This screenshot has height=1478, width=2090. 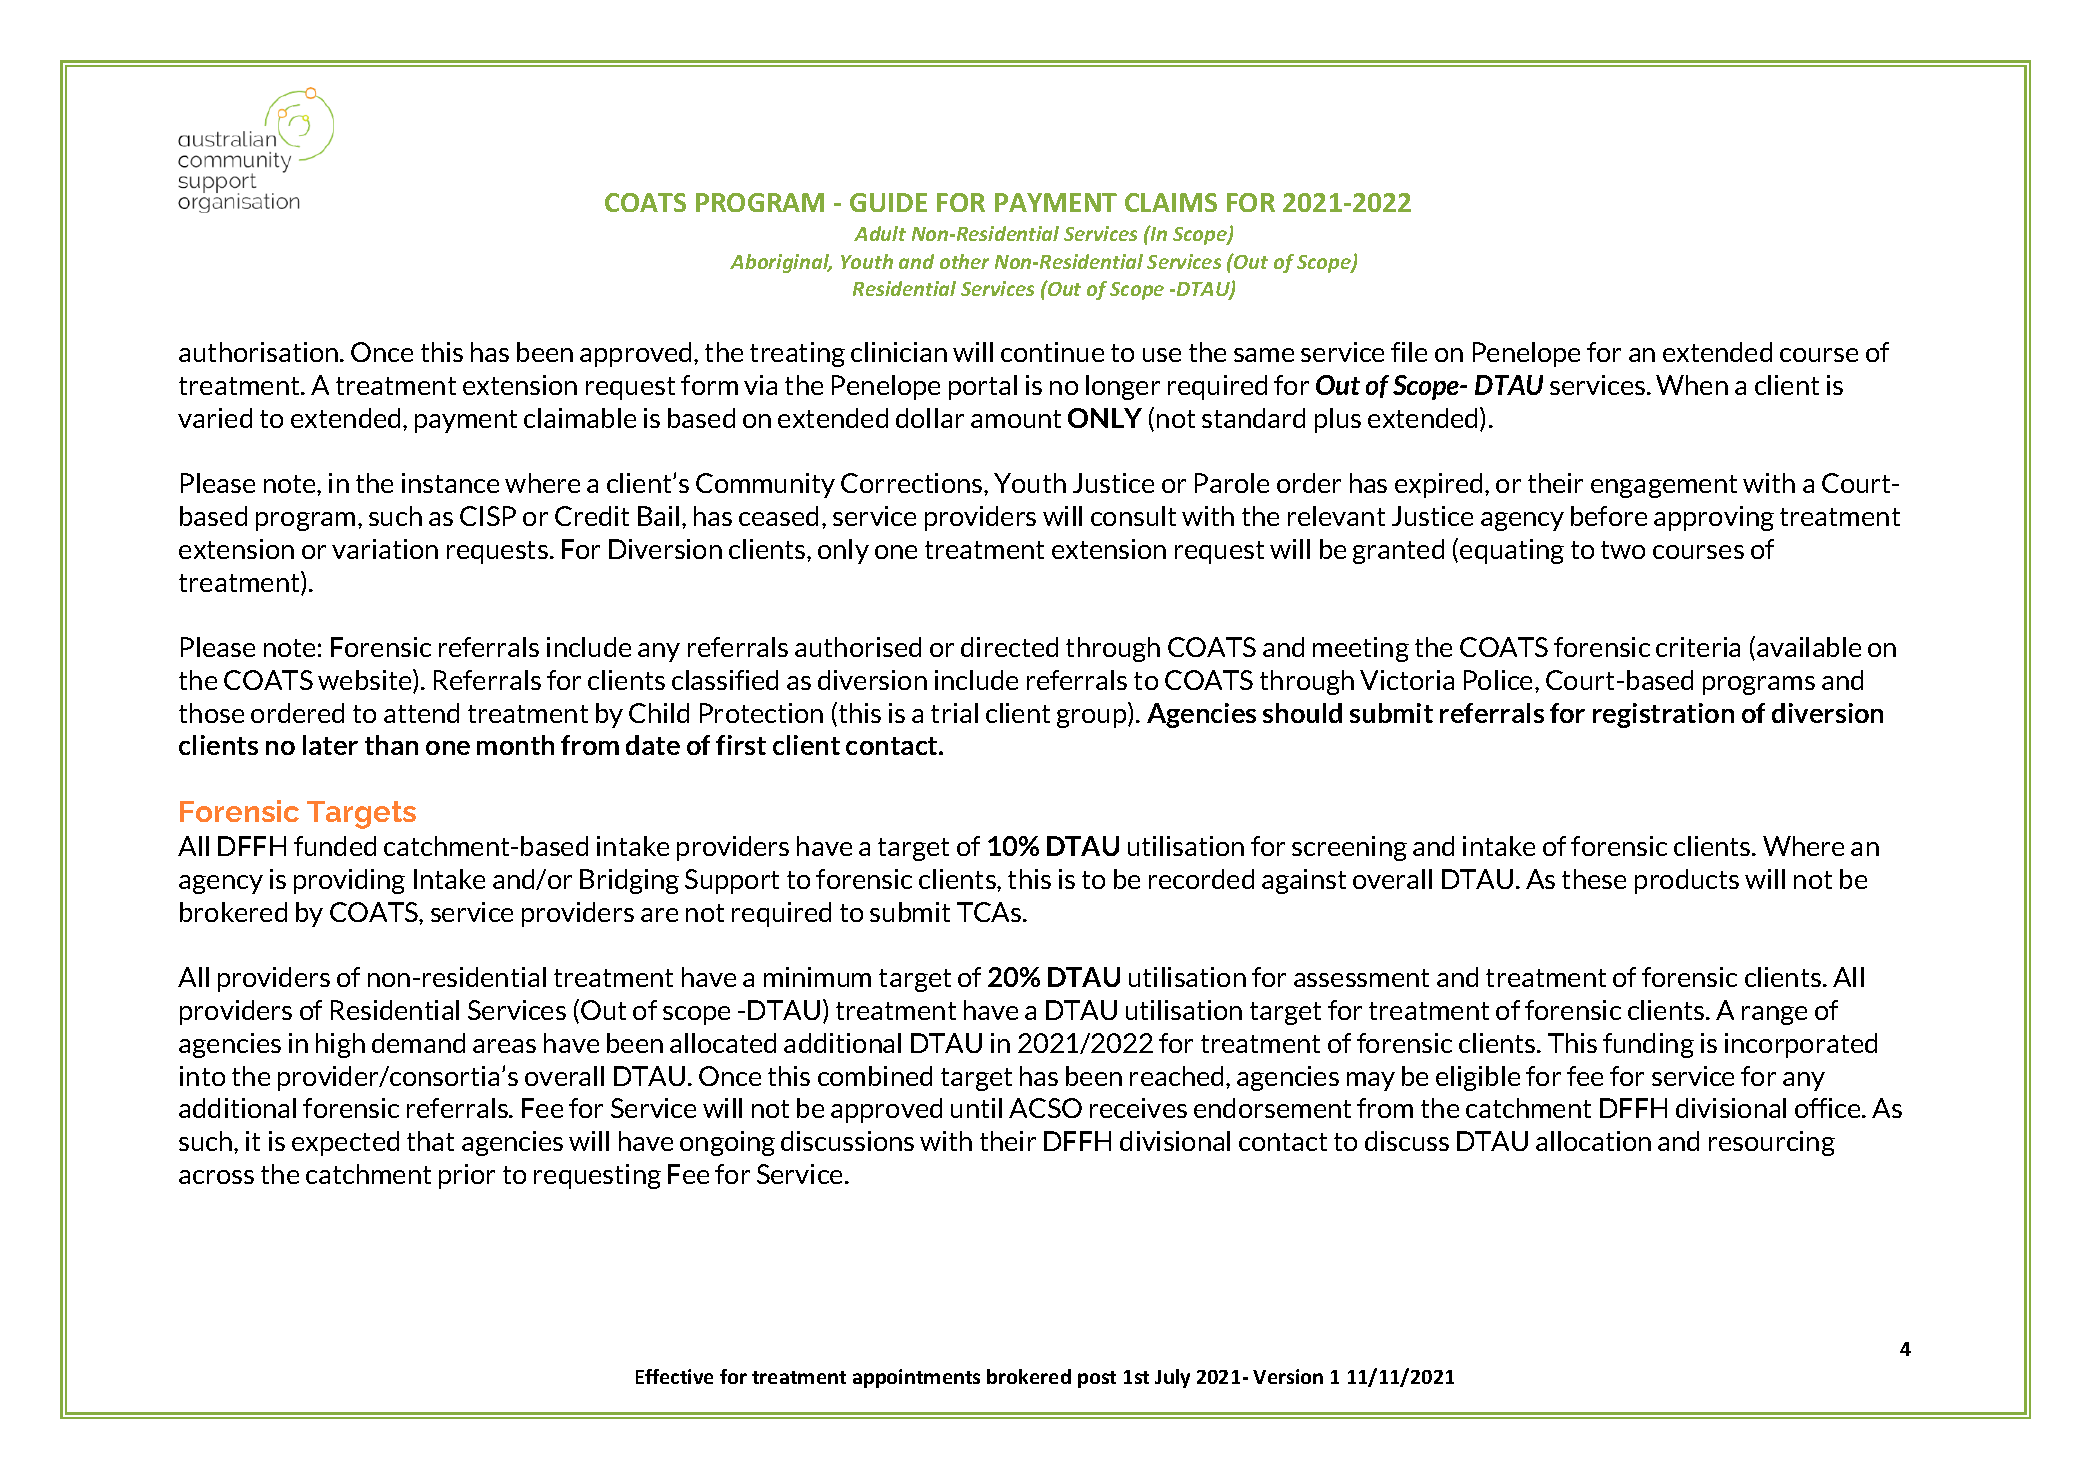 I want to click on authorisation, so click(x=260, y=352).
